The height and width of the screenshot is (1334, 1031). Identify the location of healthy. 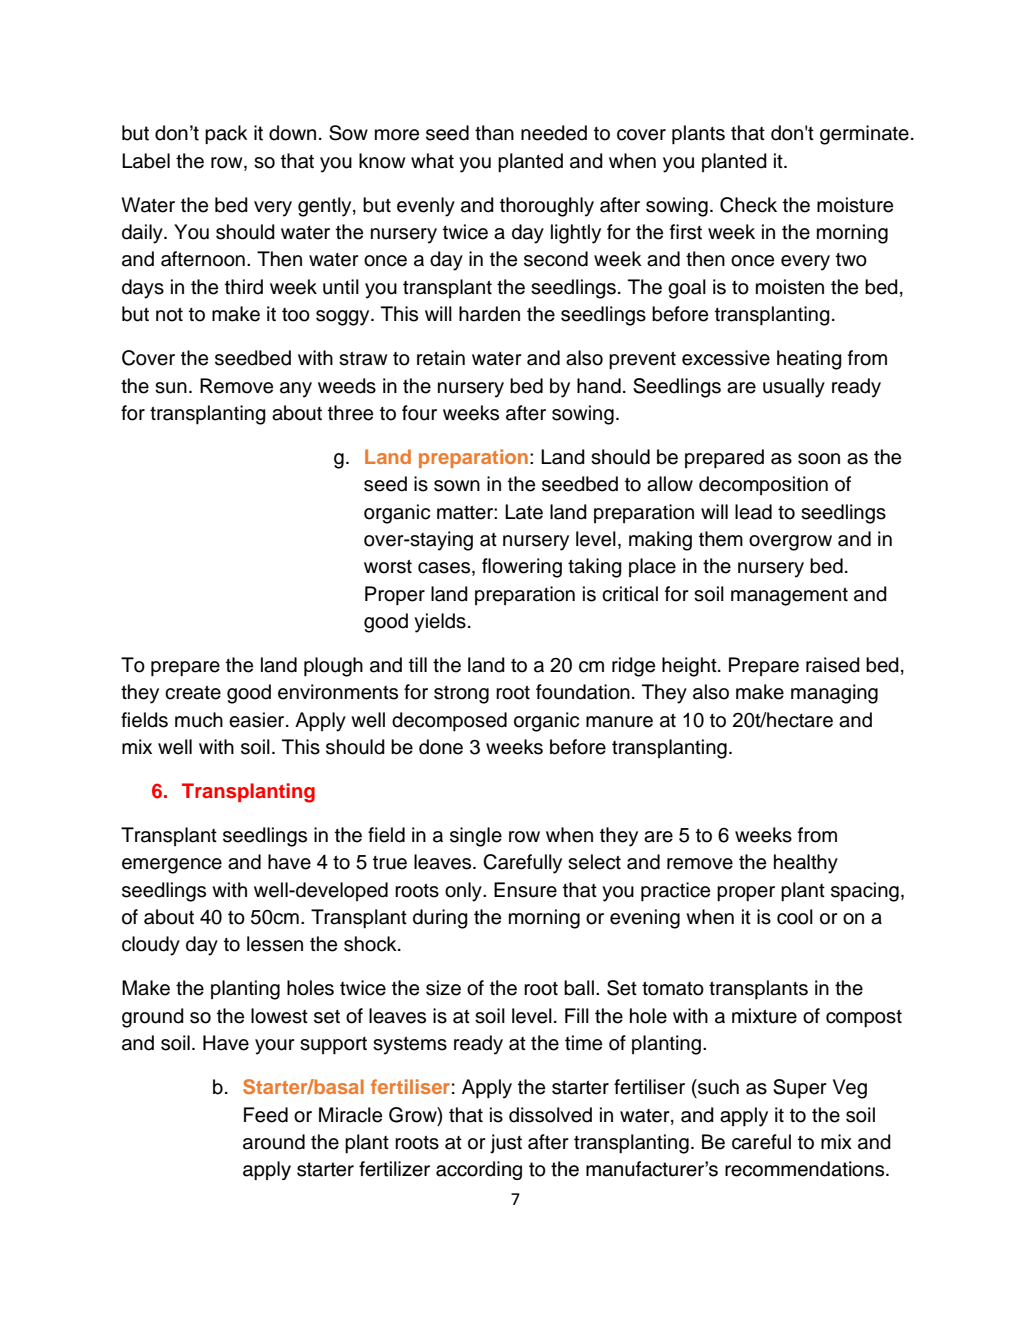
(806, 864).
